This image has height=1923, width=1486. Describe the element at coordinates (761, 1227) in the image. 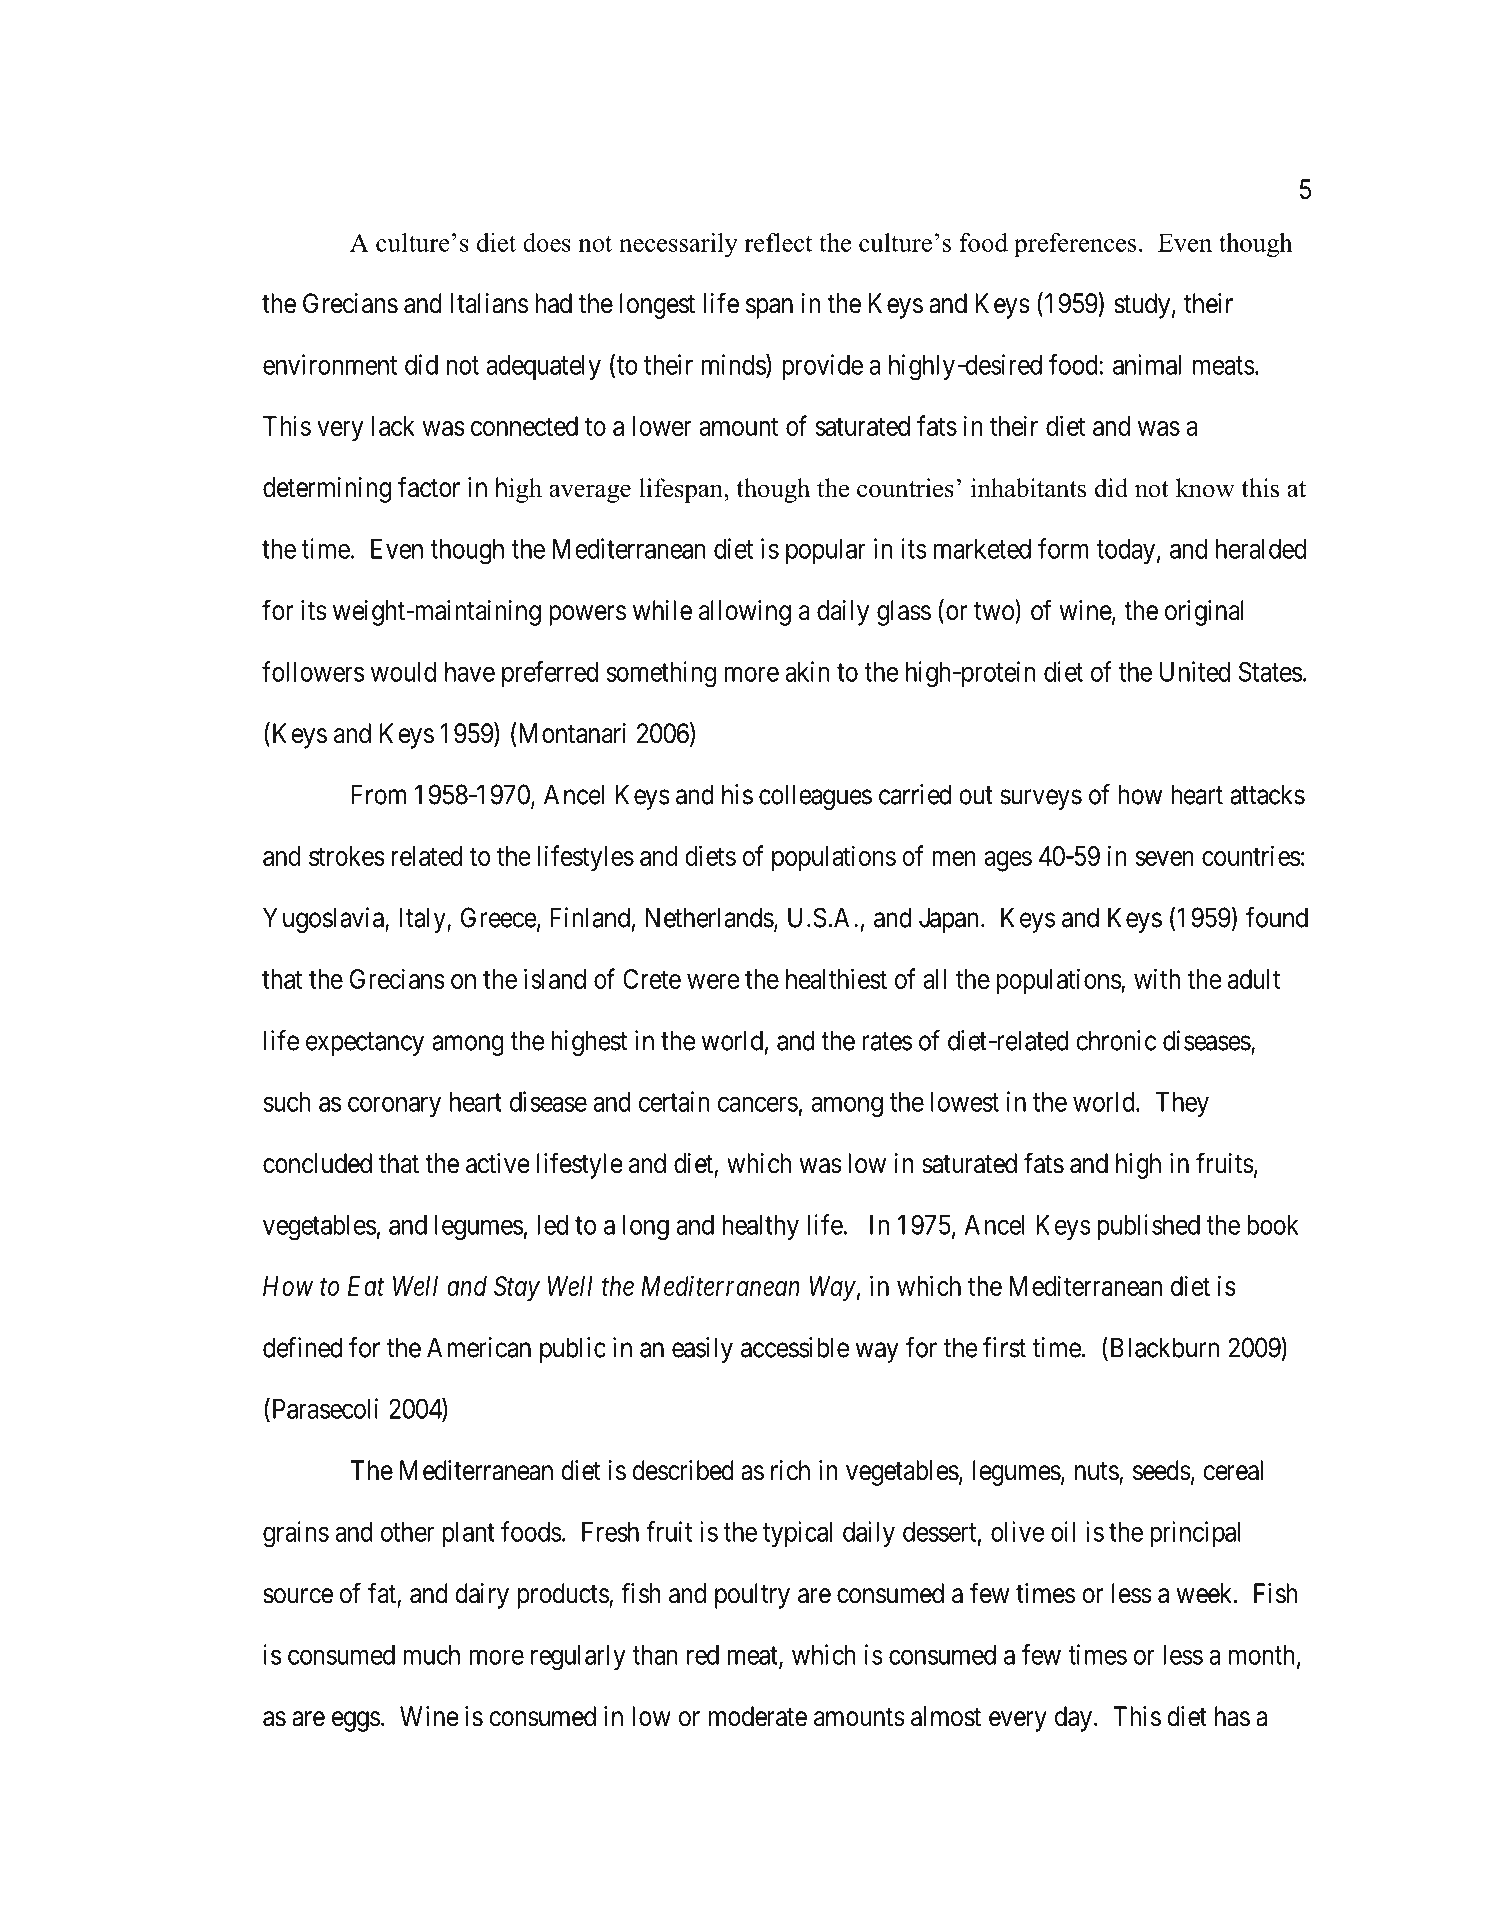

I see `healthy` at that location.
